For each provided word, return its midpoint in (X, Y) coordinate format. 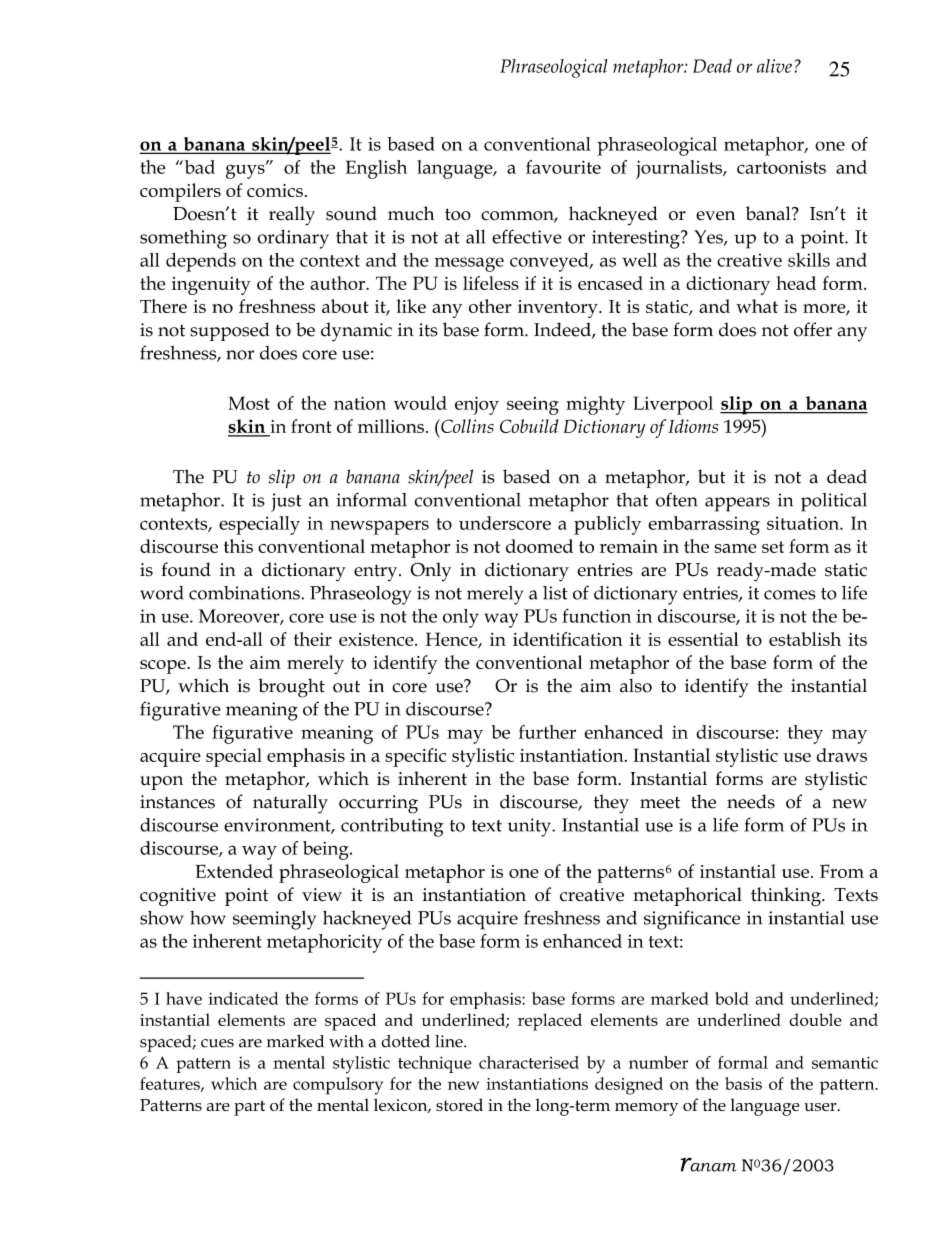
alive (774, 66)
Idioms (693, 426)
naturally (290, 804)
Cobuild (529, 426)
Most (249, 403)
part (249, 1108)
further (547, 732)
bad (198, 167)
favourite (563, 167)
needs (751, 801)
